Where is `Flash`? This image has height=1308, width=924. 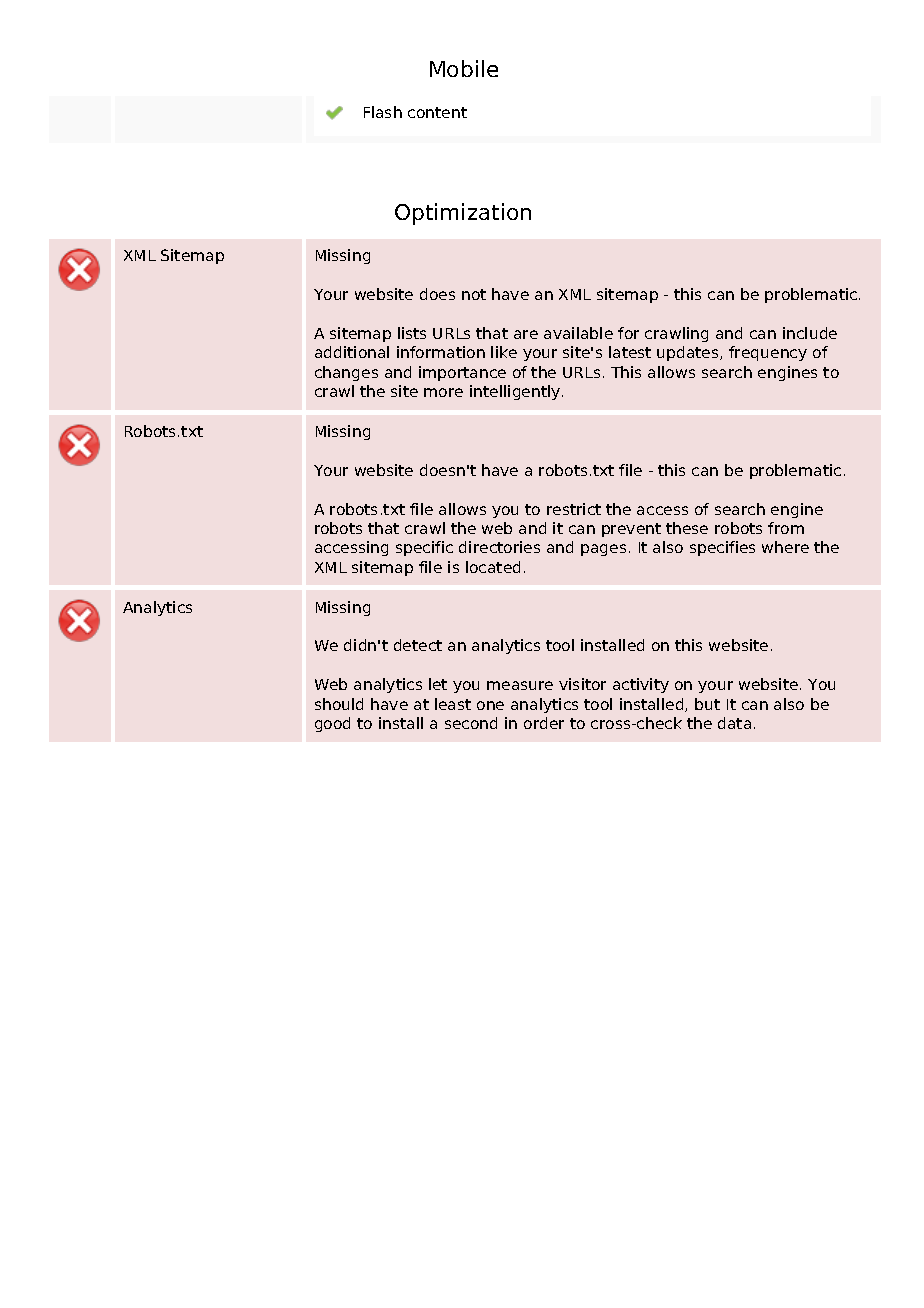 Flash is located at coordinates (383, 112).
